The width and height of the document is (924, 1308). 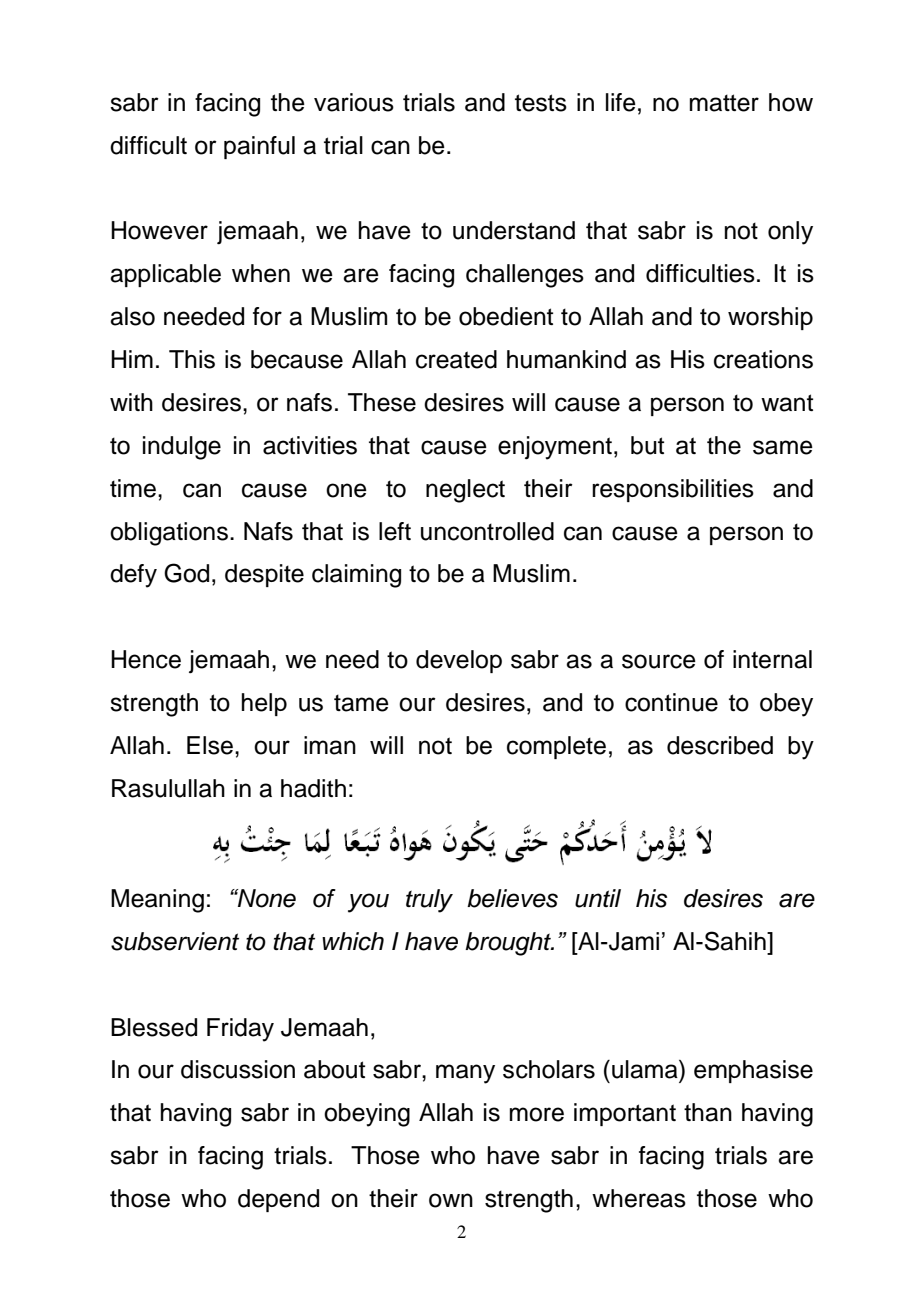 I want to click on painful, so click(x=259, y=147).
